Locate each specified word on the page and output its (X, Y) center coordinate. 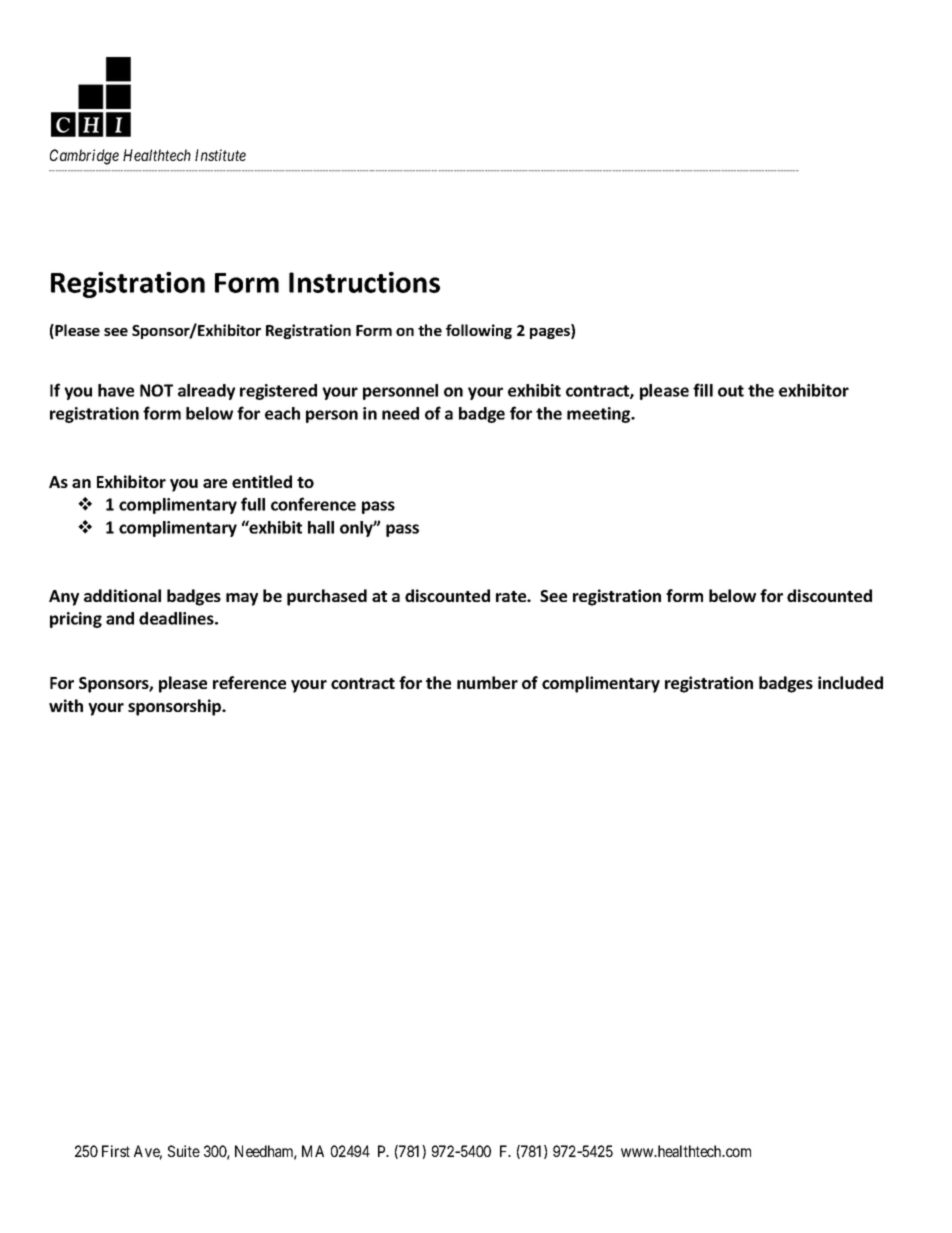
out (731, 391)
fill (703, 390)
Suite (184, 1151)
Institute (220, 155)
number (487, 682)
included (850, 682)
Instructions (364, 282)
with (66, 705)
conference (313, 504)
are (215, 483)
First (116, 1151)
